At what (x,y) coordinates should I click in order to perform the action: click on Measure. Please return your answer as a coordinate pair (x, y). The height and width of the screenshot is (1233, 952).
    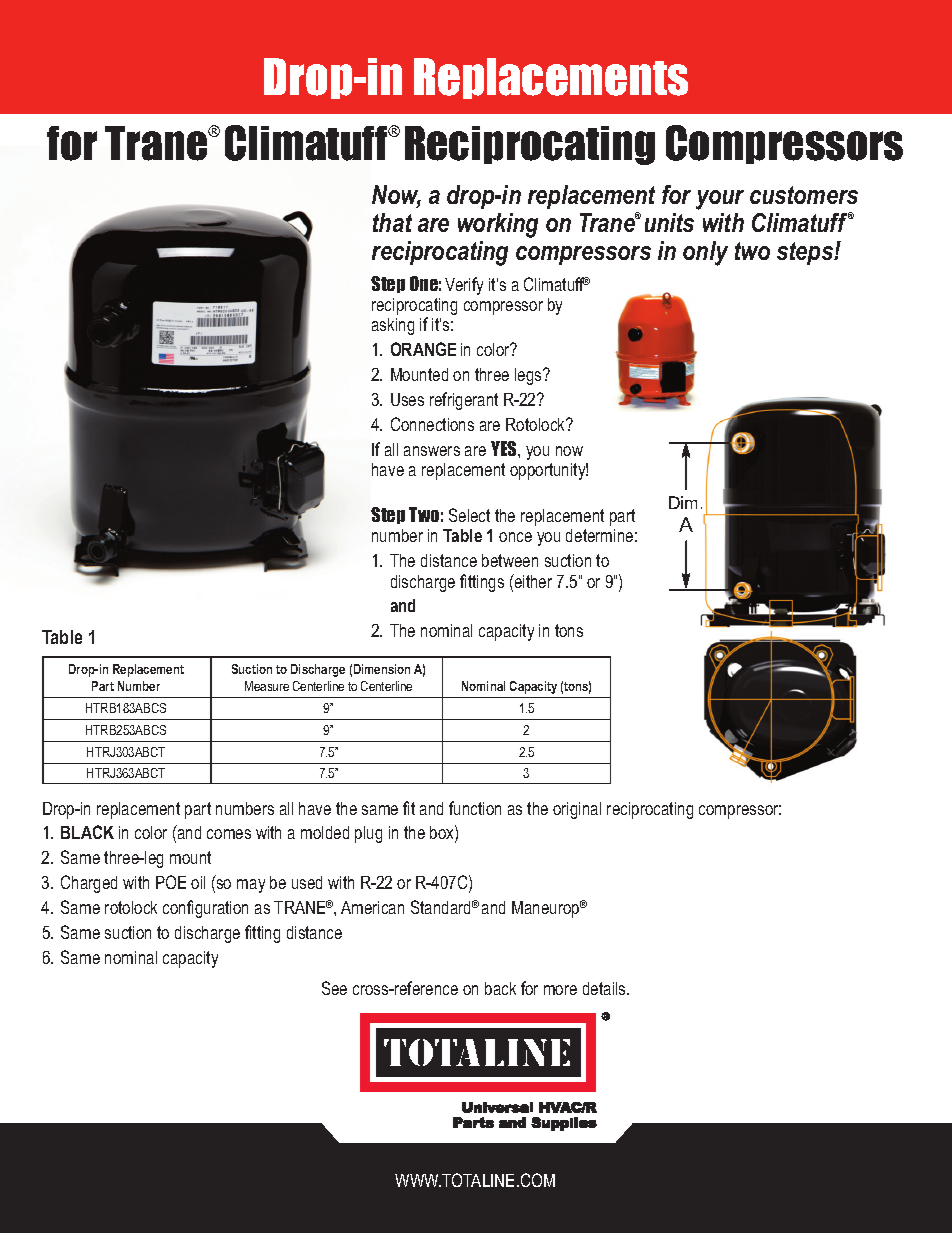
    Looking at the image, I should click on (267, 686).
